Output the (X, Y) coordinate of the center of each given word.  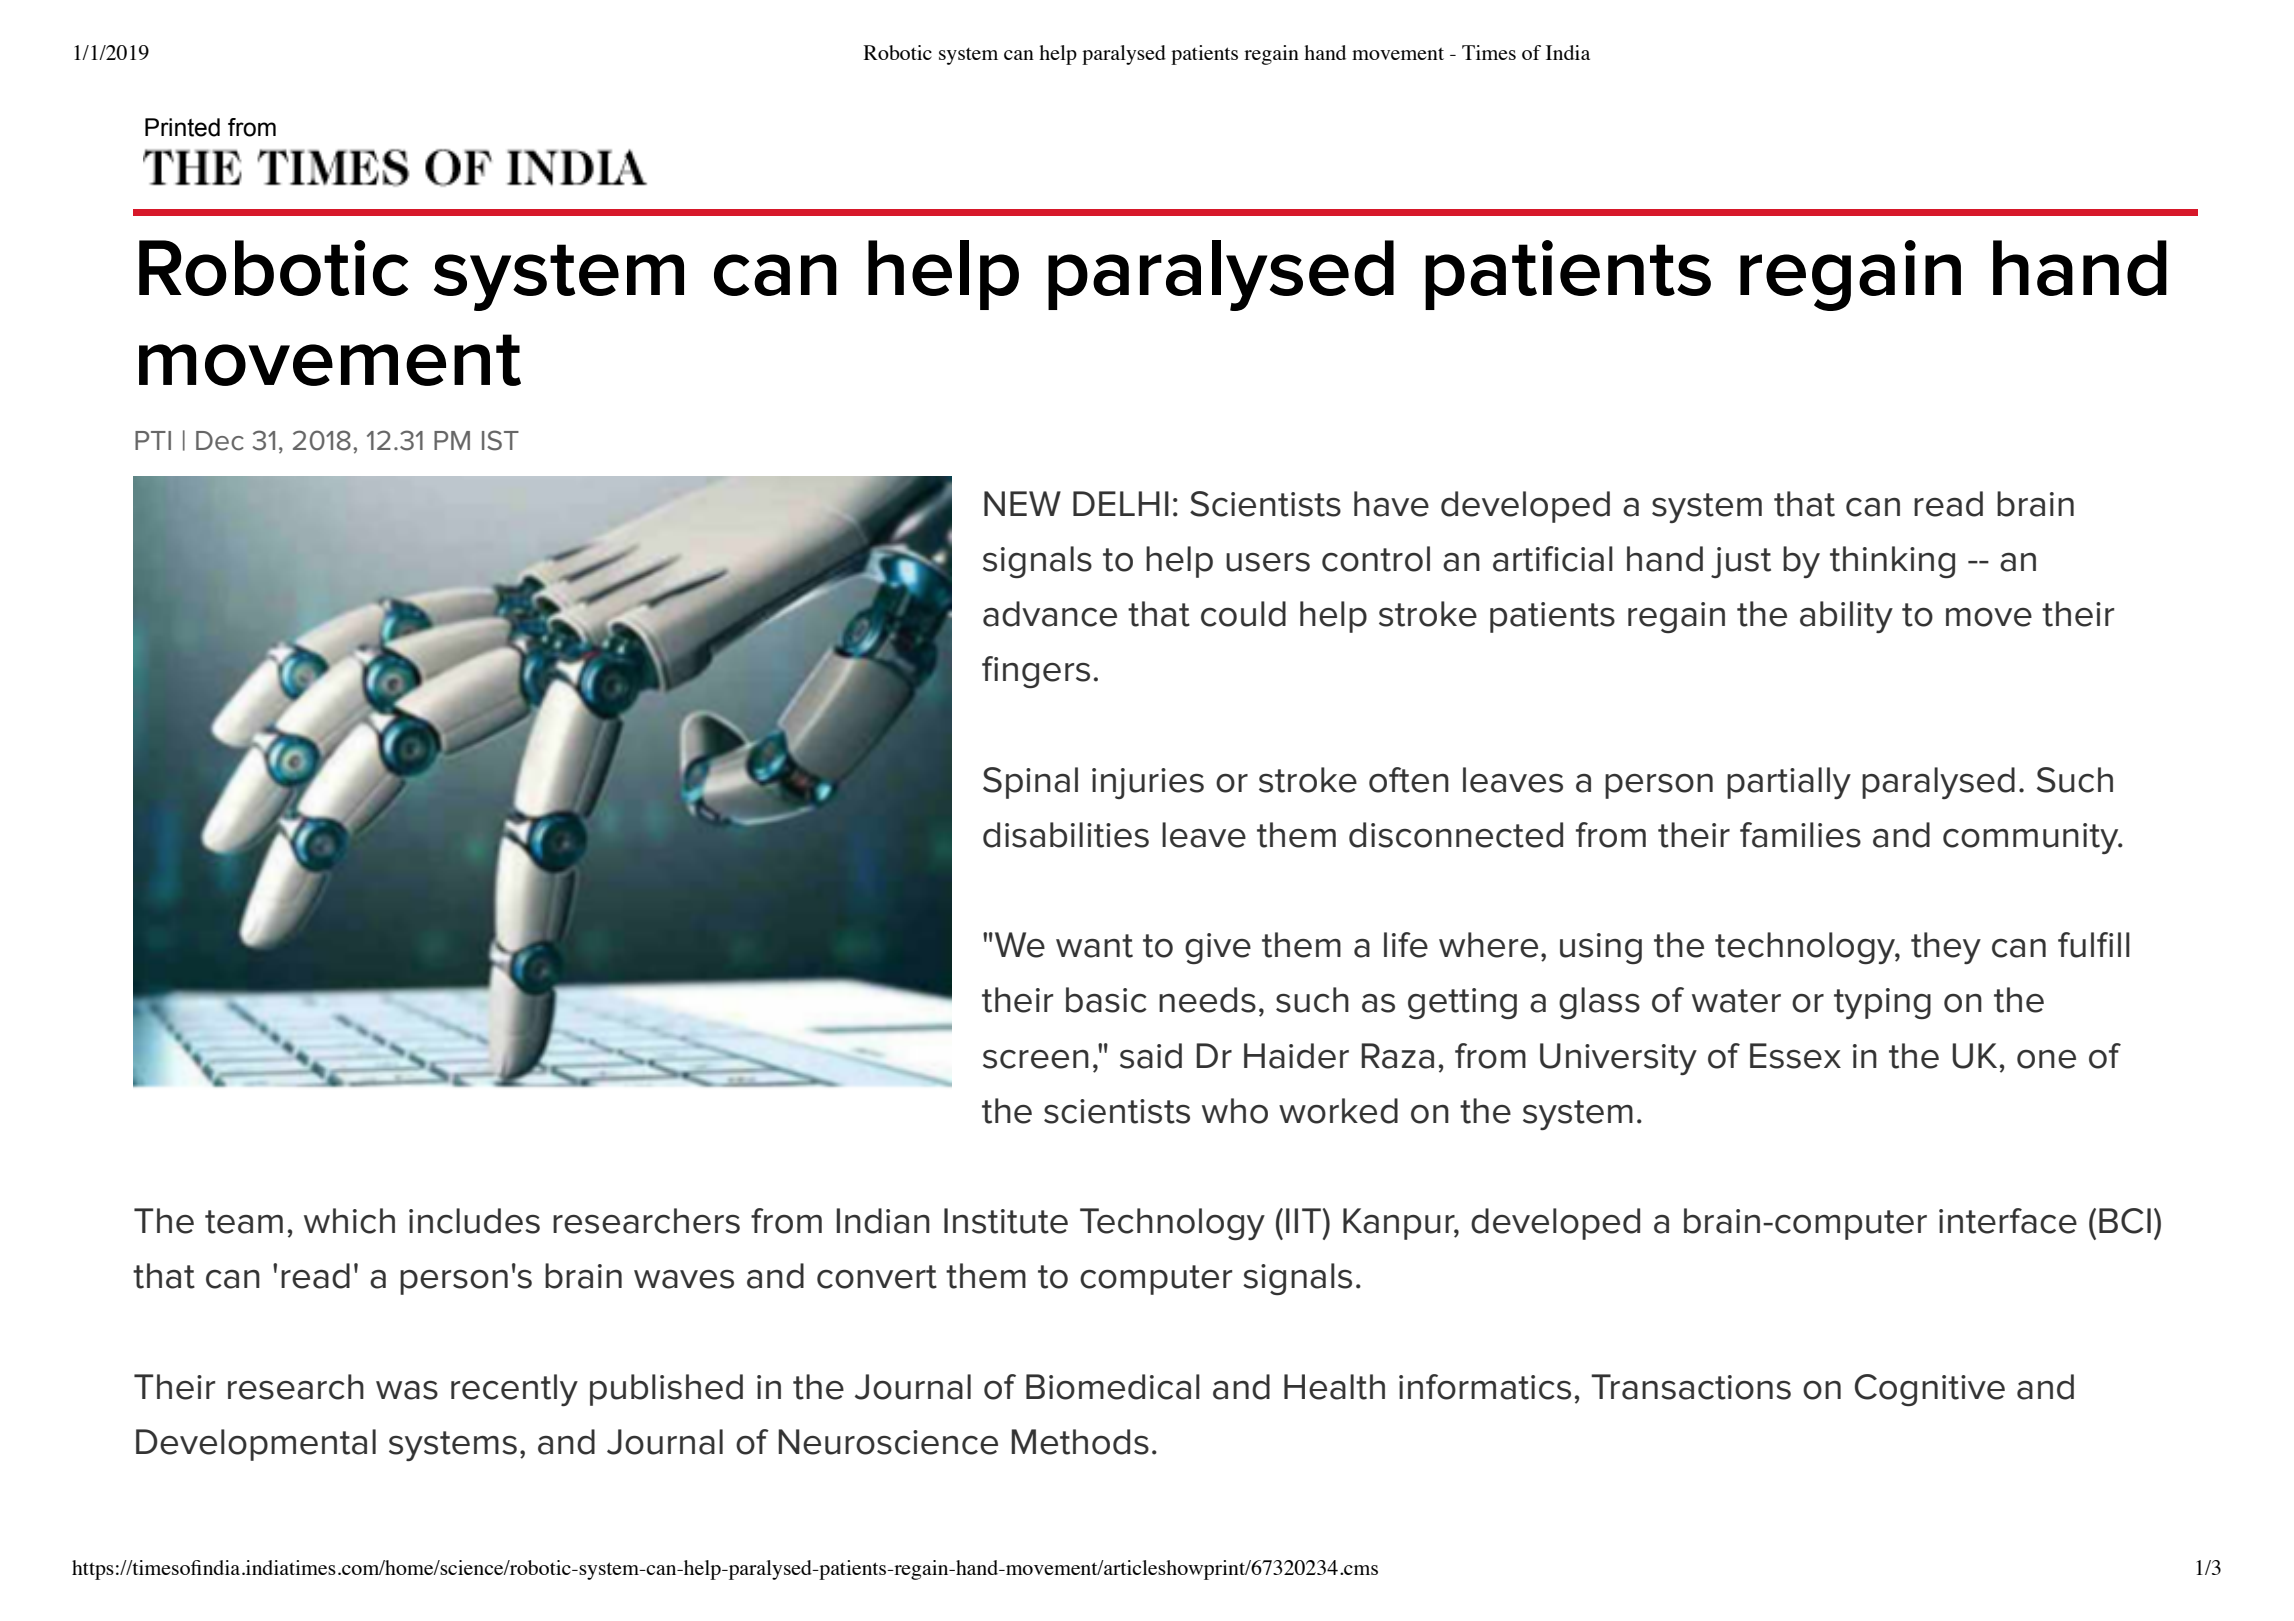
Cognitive (1930, 1390)
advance (1050, 614)
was (407, 1390)
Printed (182, 127)
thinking (1892, 562)
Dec (220, 441)
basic (1106, 1000)
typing (1882, 1003)
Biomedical (1113, 1387)
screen (1036, 1059)
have (1391, 504)
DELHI (1121, 503)
